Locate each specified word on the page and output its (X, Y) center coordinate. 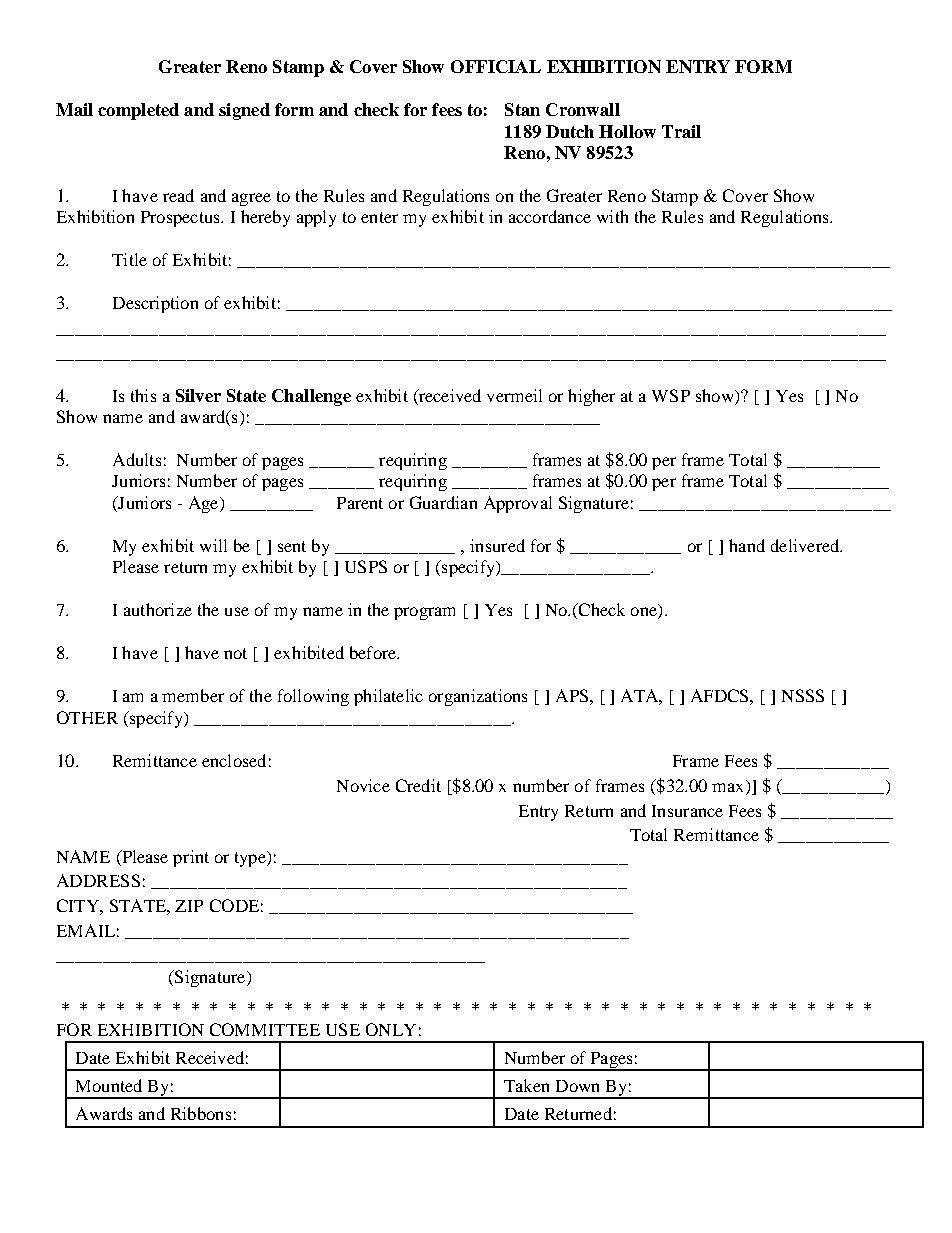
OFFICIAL (496, 66)
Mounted (109, 1085)
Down (577, 1086)
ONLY (391, 1029)
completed (138, 111)
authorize (158, 609)
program (424, 613)
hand (747, 545)
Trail (681, 131)
